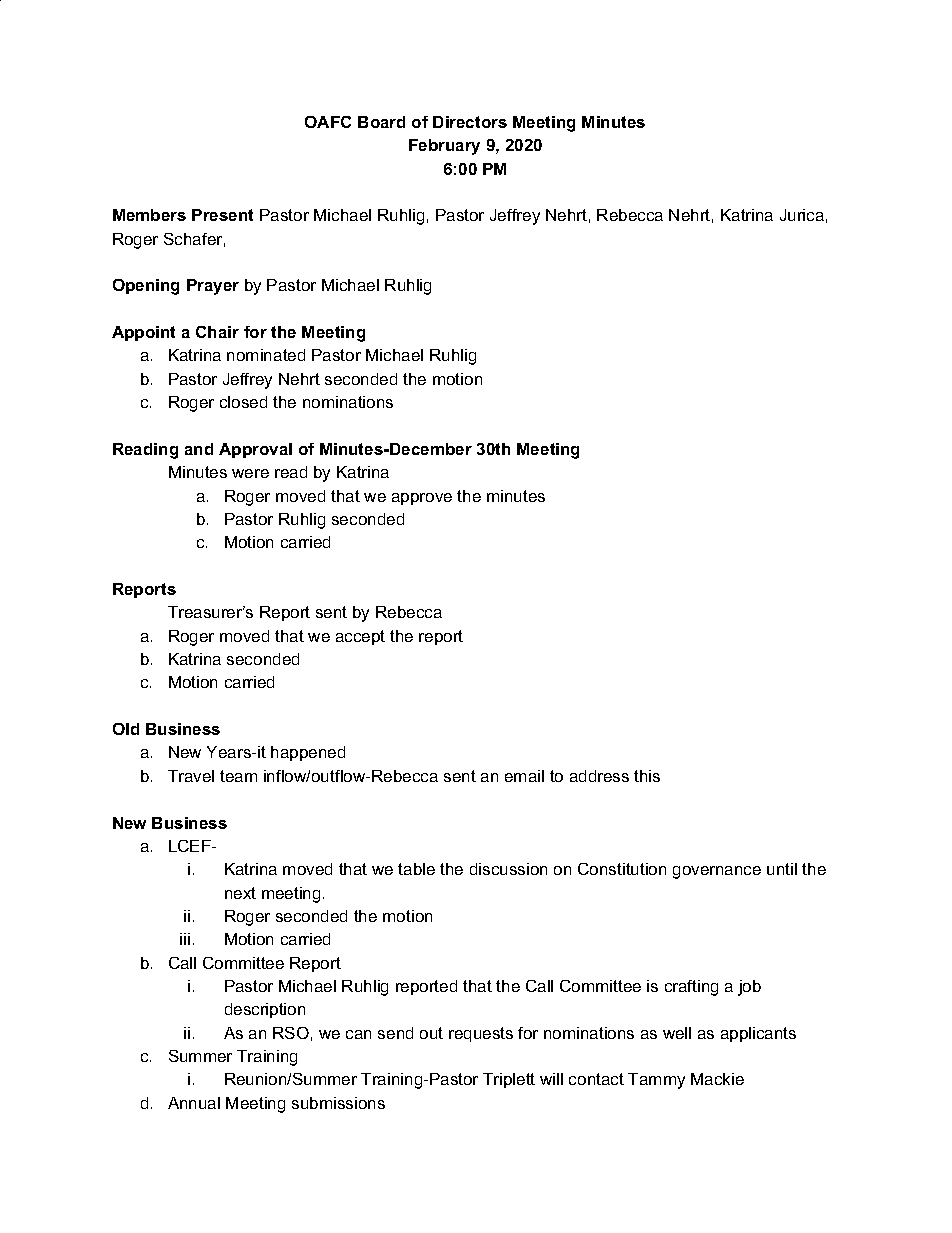  What do you see at coordinates (194, 1103) in the page?
I see `Annual` at bounding box center [194, 1103].
